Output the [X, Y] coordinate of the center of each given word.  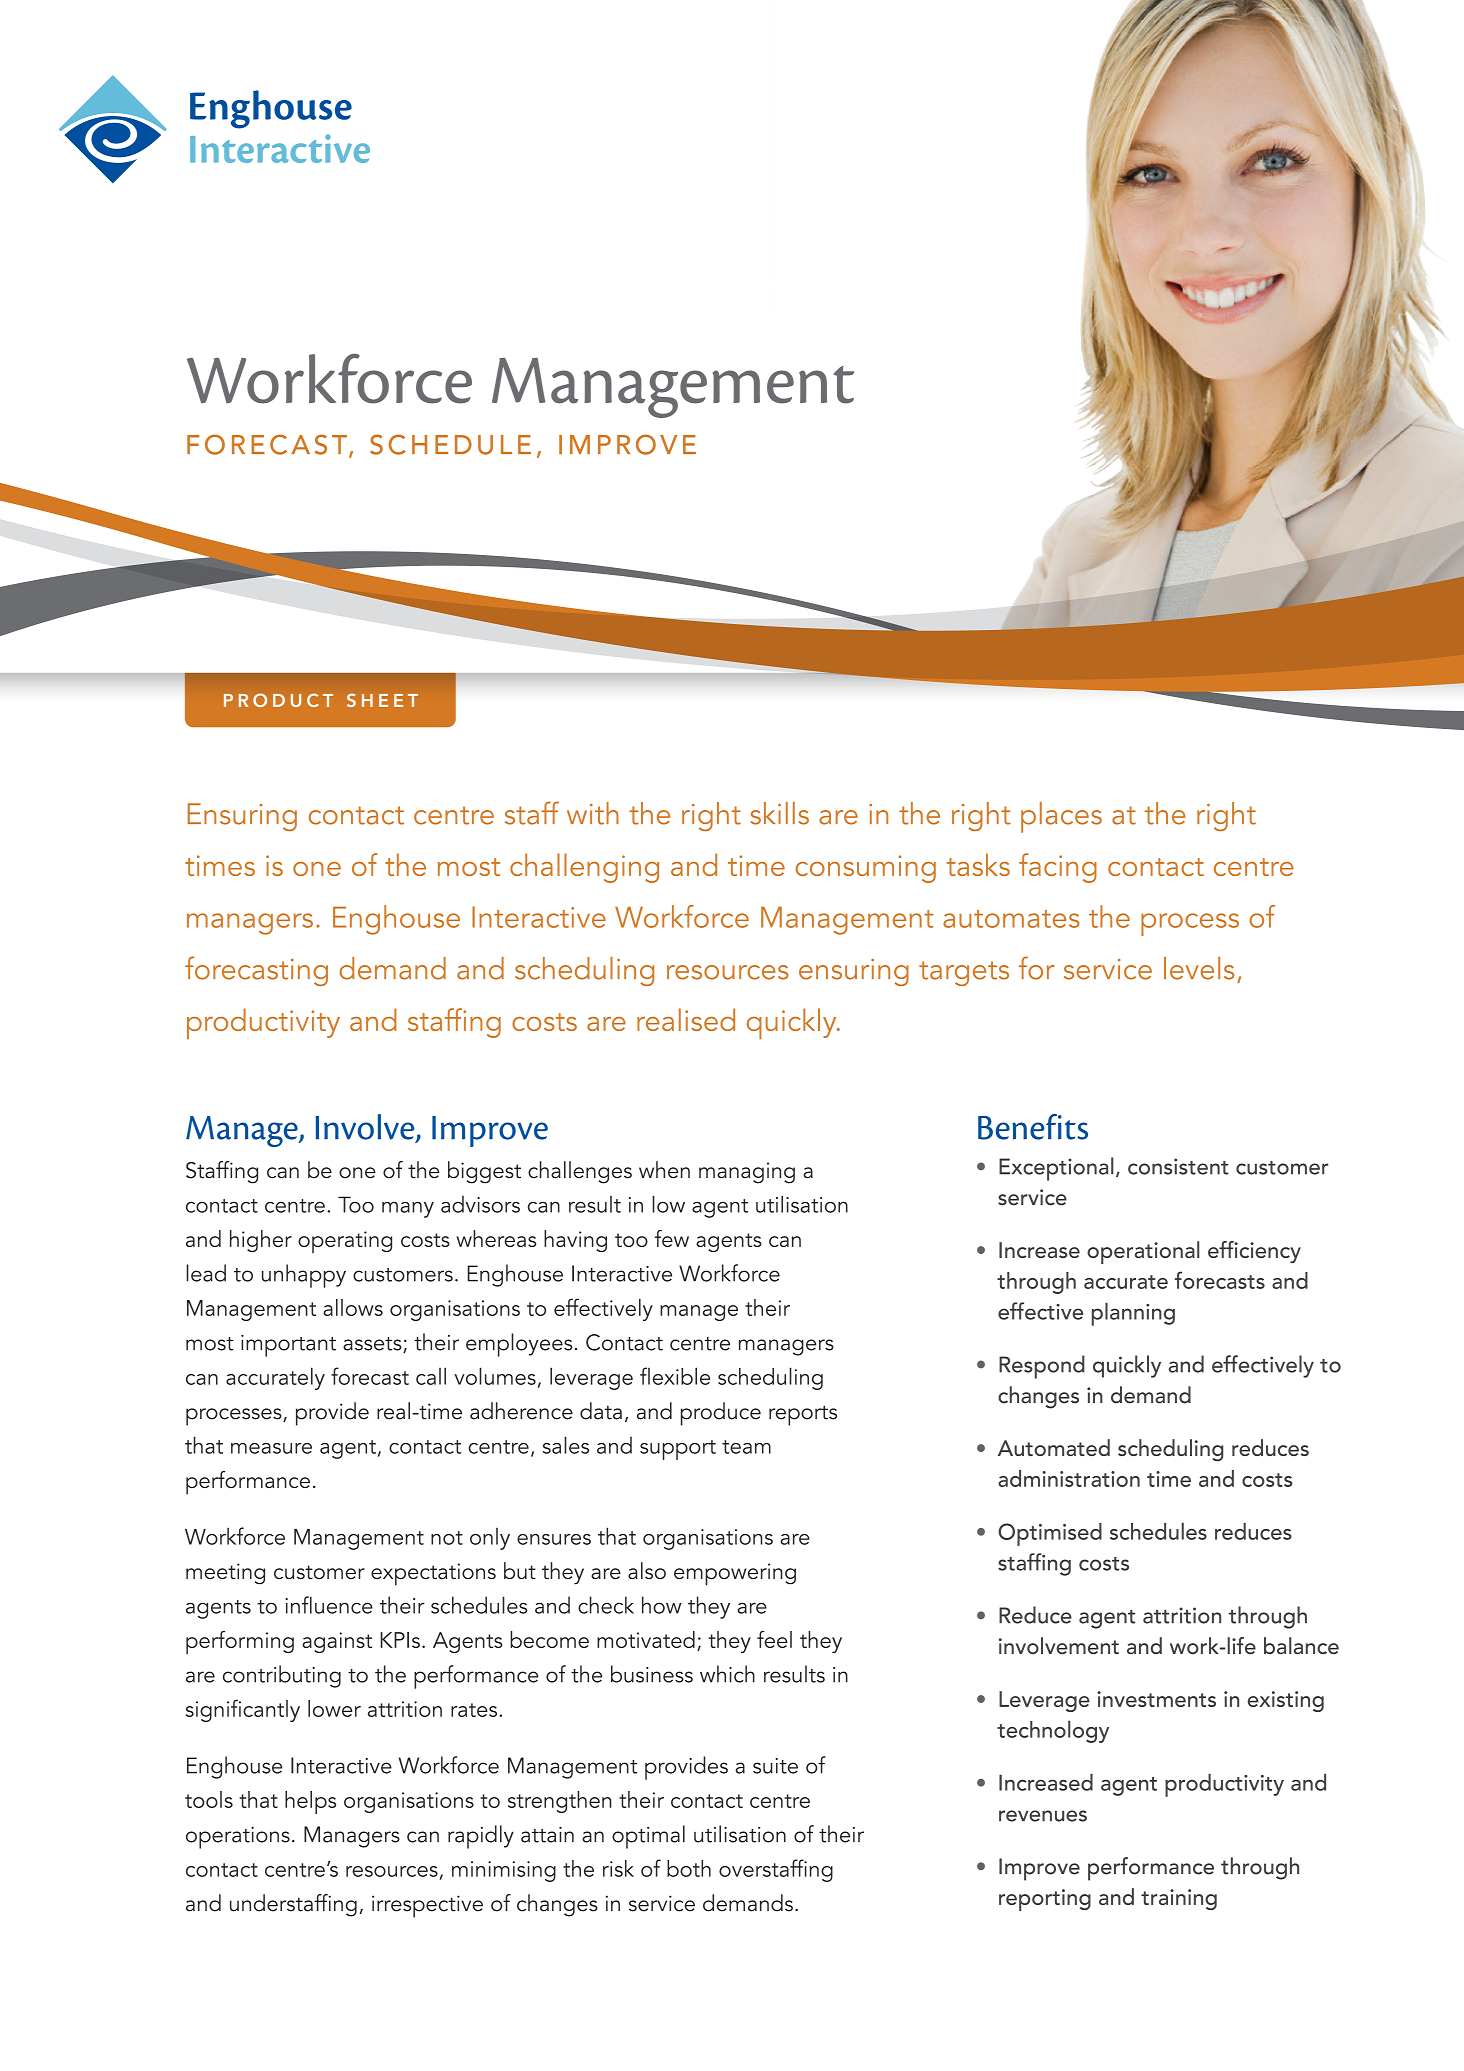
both [689, 1868]
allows [353, 1307]
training [1179, 1899]
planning [1133, 1314]
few [672, 1238]
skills [780, 813]
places [1061, 817]
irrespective [427, 1906]
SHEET [382, 700]
